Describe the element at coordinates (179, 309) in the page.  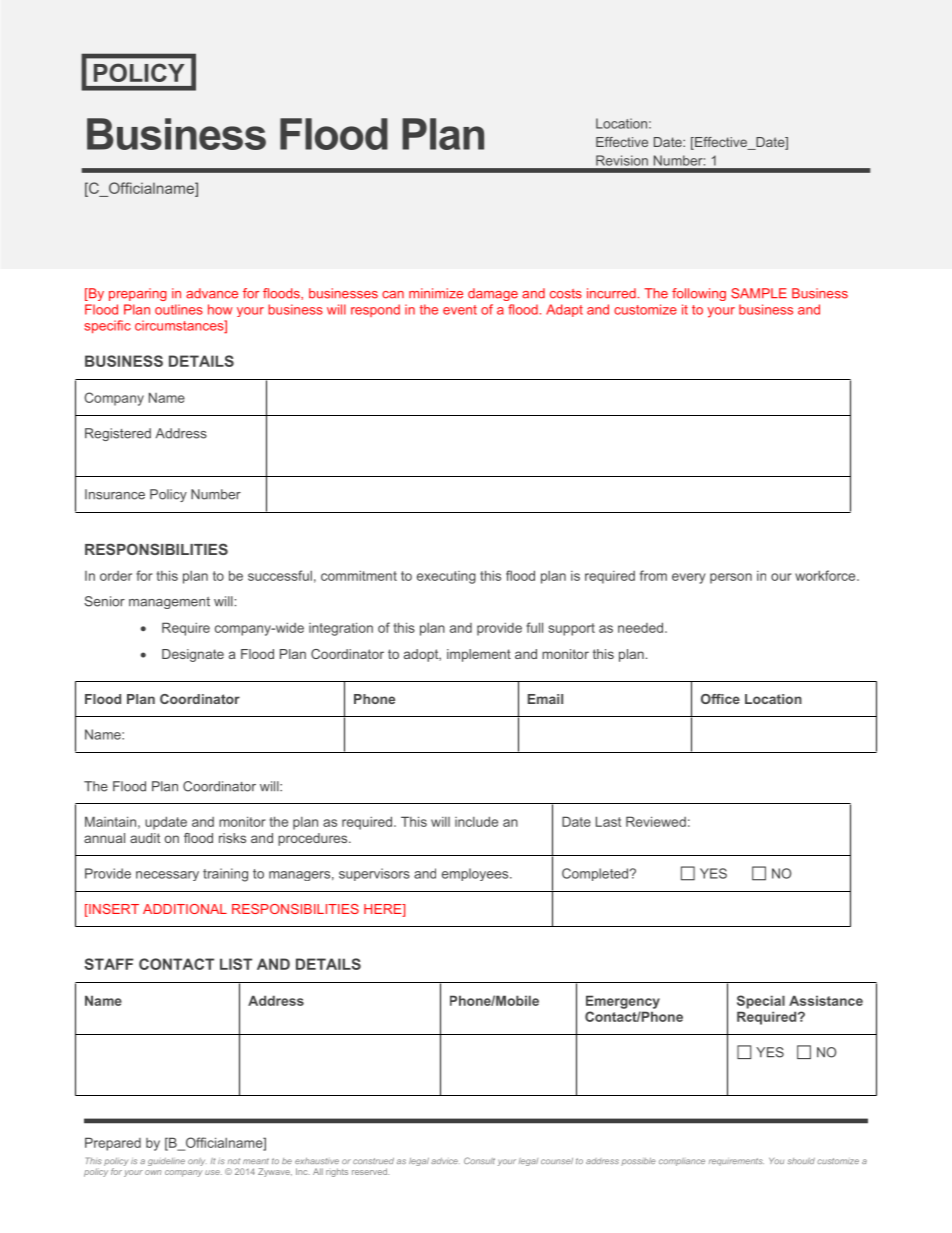
I see `outlines` at that location.
